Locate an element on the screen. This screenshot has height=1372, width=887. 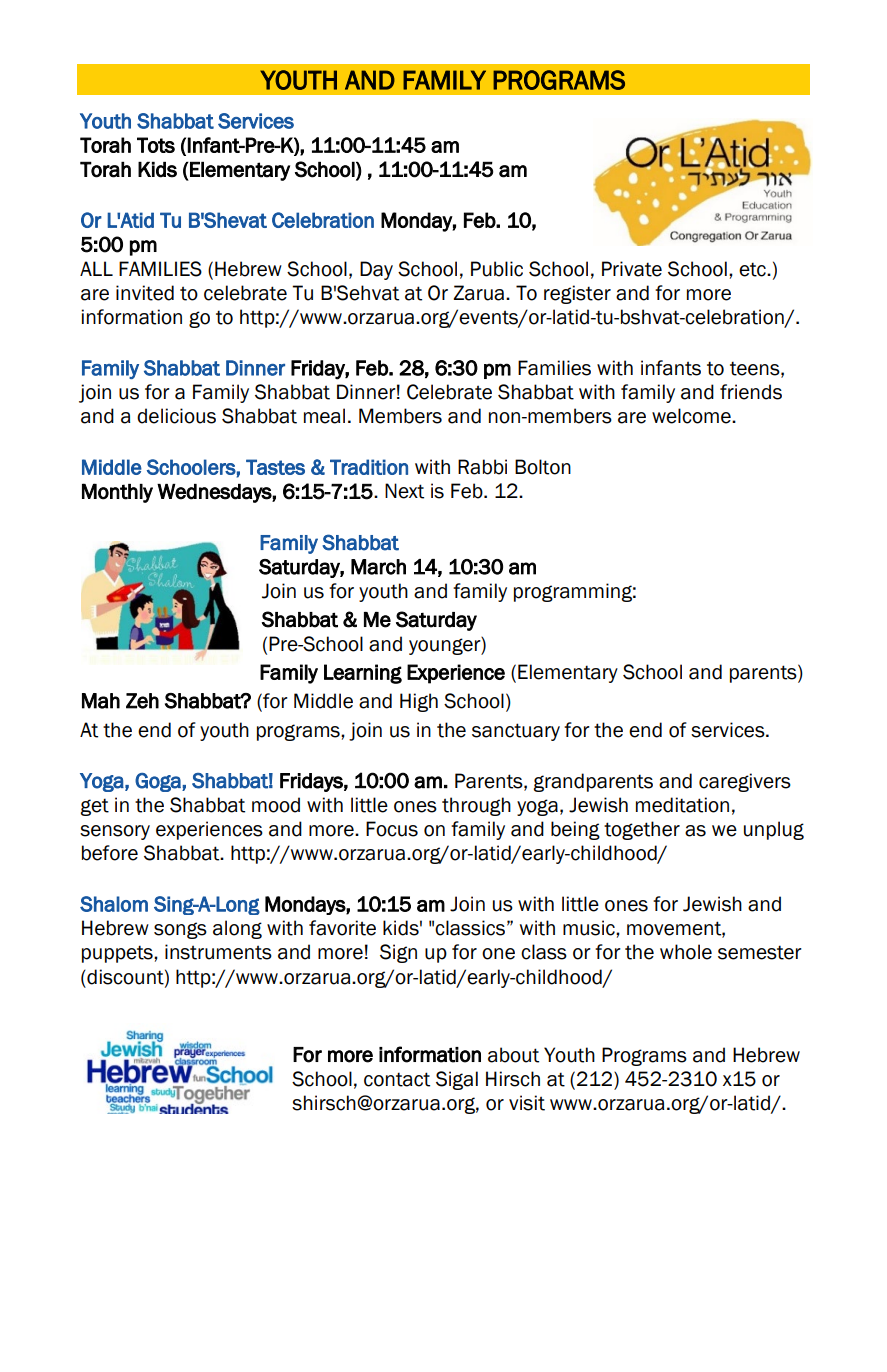
Public is located at coordinates (497, 269).
